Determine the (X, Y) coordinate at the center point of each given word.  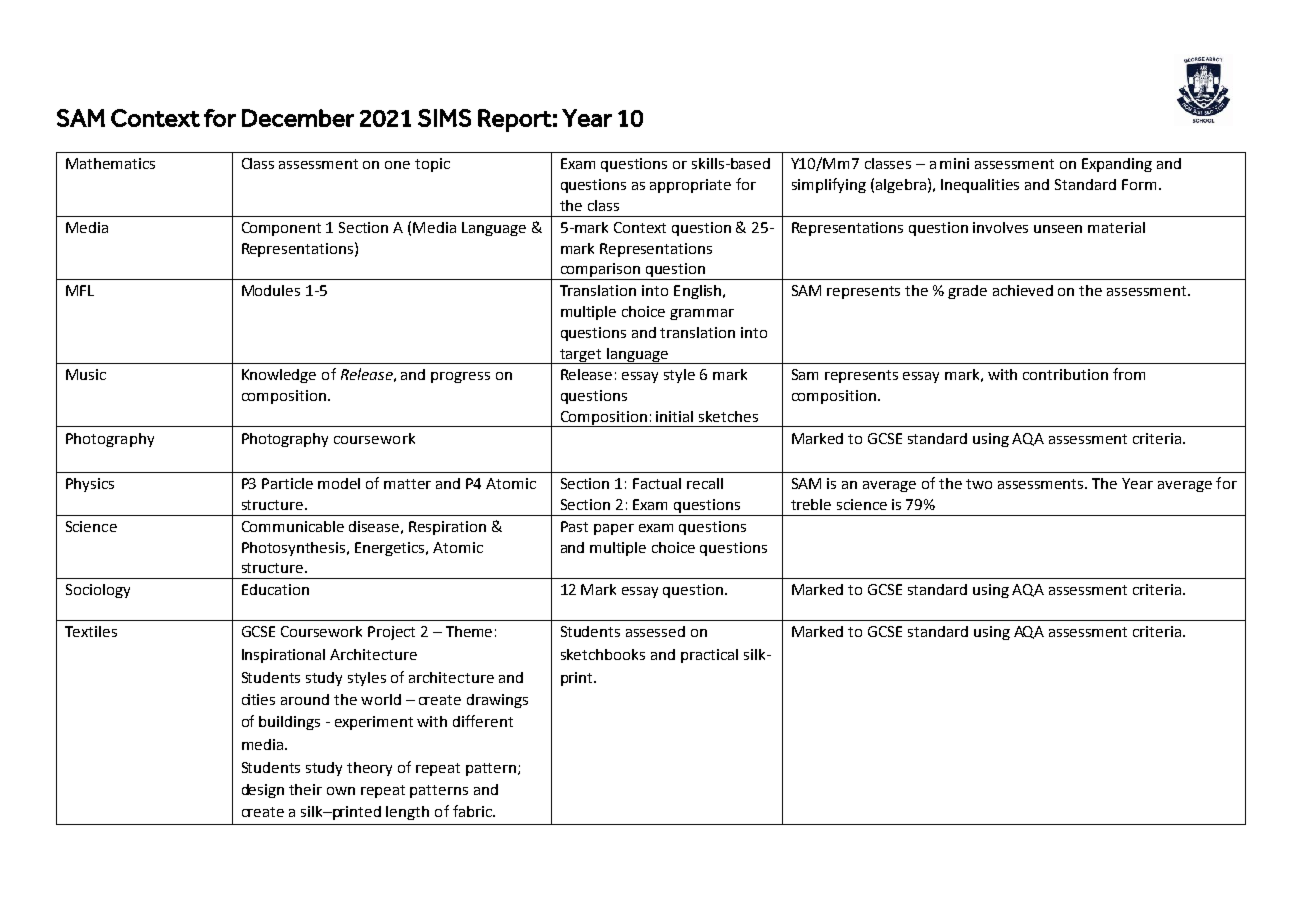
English (697, 292)
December (298, 118)
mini (954, 163)
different (483, 721)
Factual (657, 483)
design (263, 791)
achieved (1023, 290)
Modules (271, 290)
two (979, 484)
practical (709, 656)
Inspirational (283, 656)
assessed (655, 631)
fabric (473, 811)
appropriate (690, 186)
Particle (287, 483)
